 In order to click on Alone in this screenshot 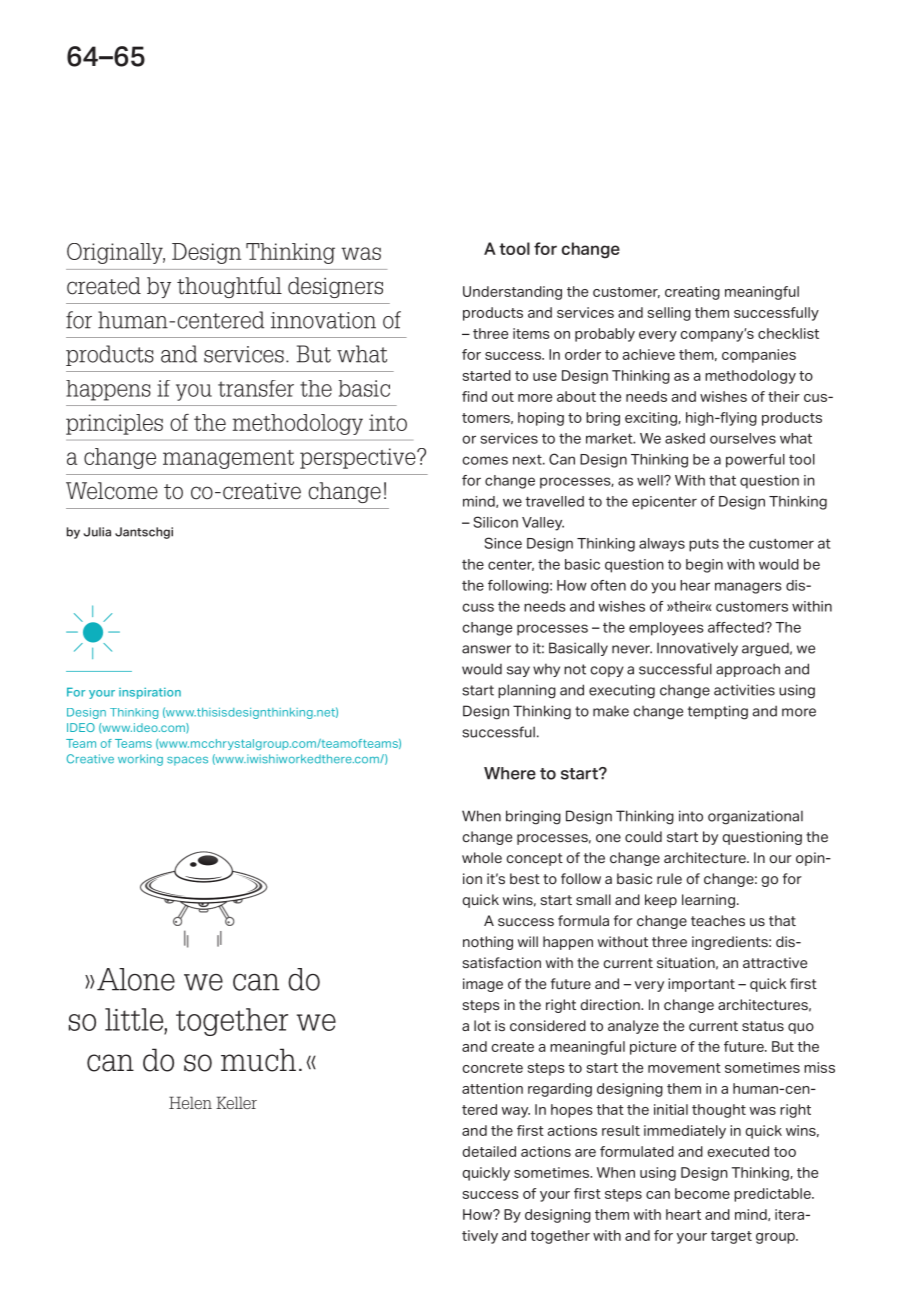, I will do `click(136, 979)`.
